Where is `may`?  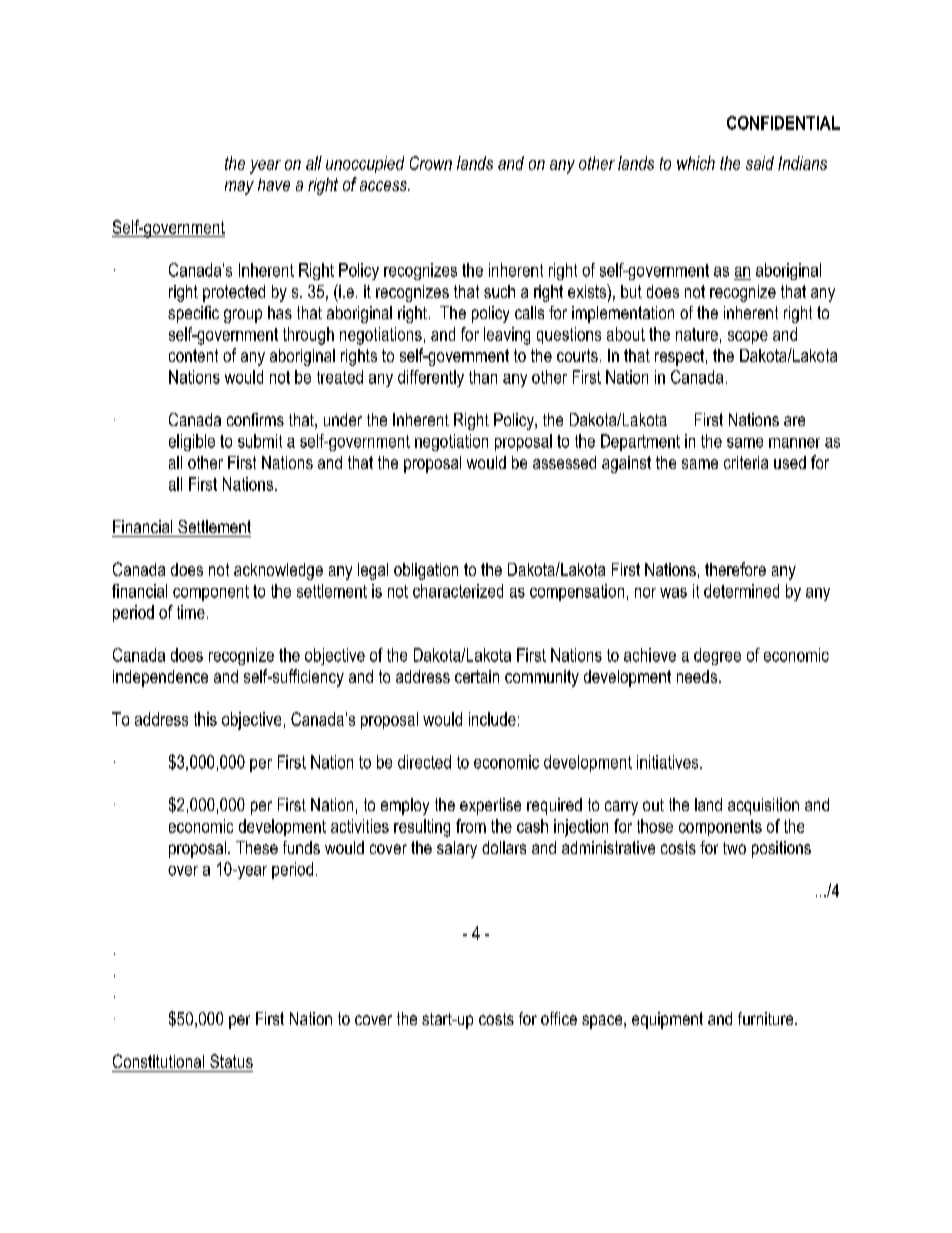
may is located at coordinates (239, 188).
